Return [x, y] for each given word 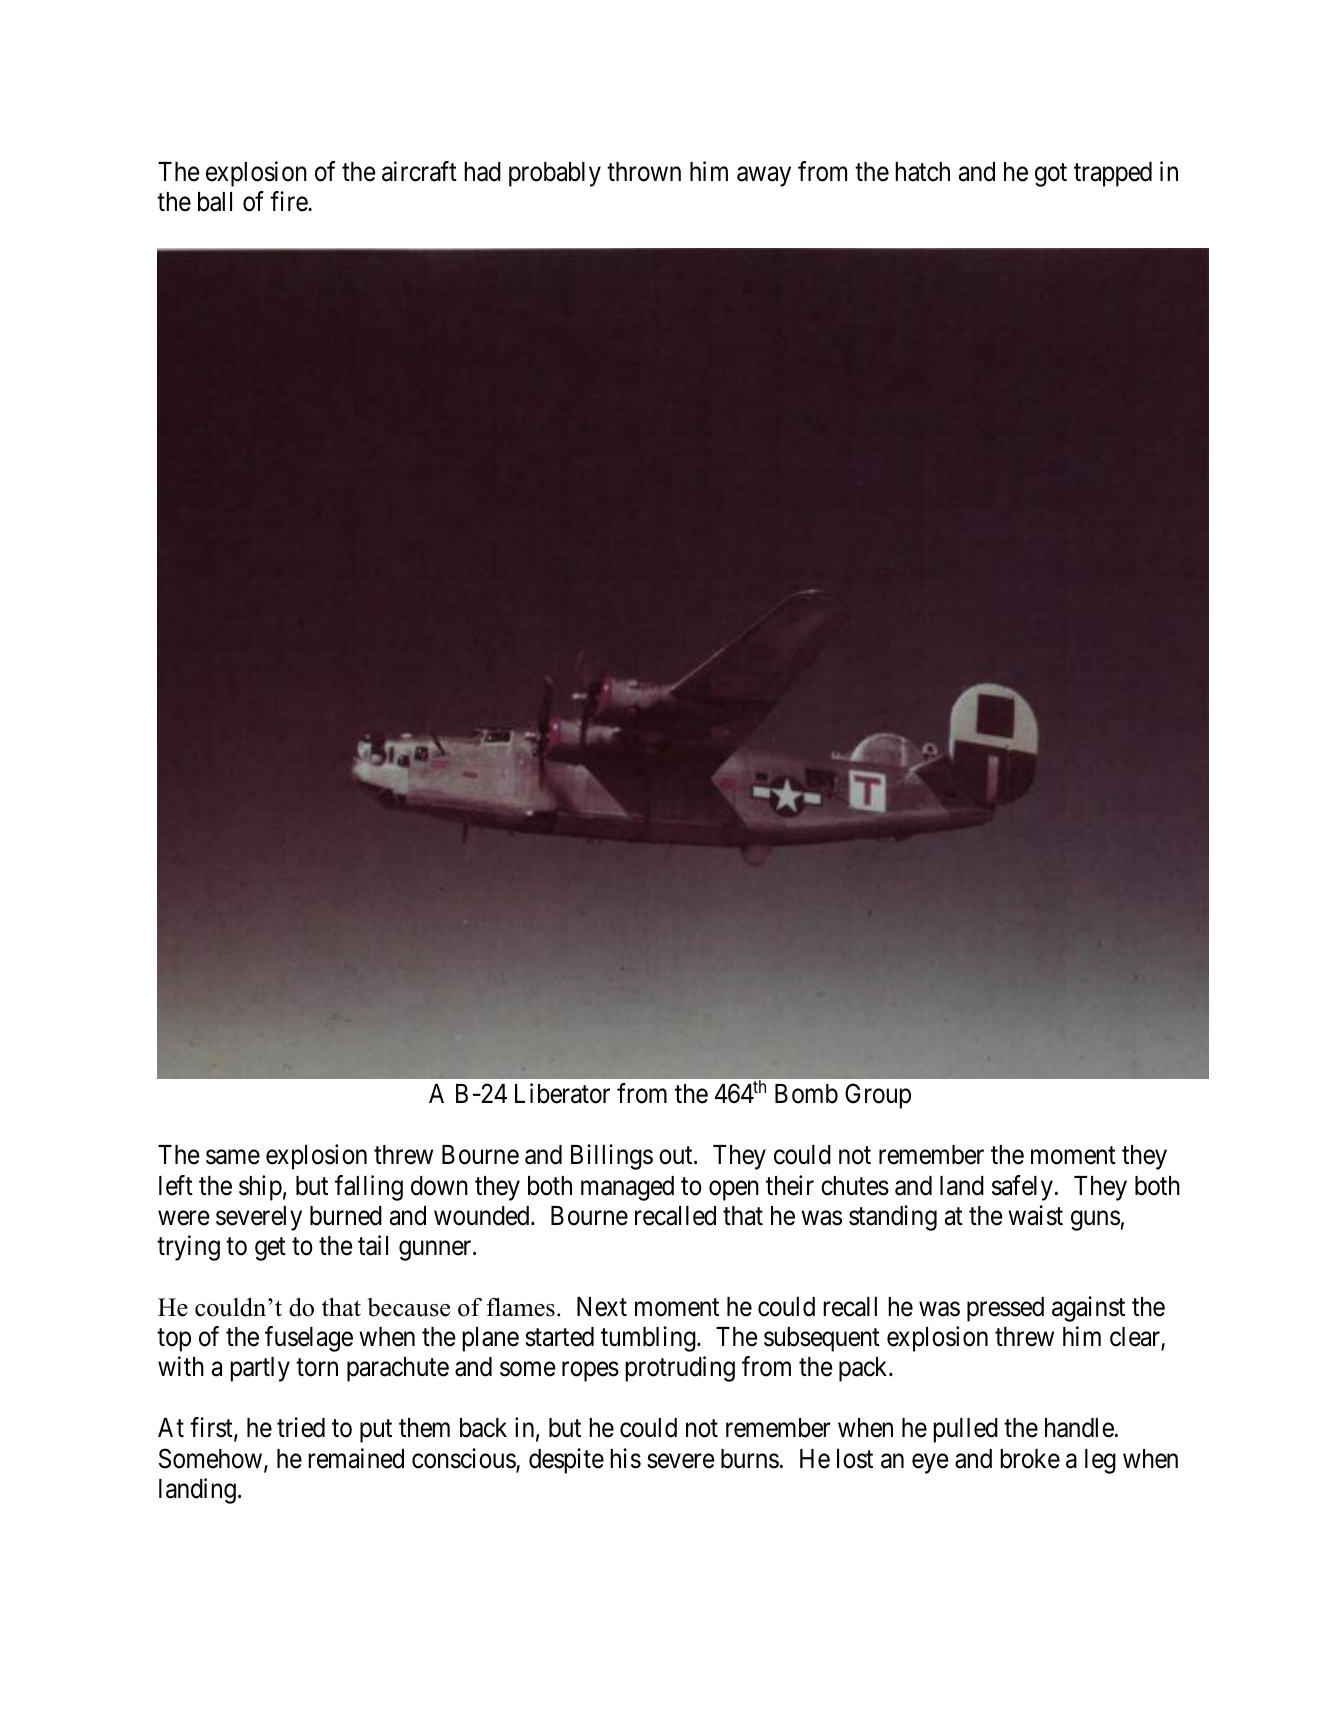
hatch [922, 172]
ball [215, 202]
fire [289, 201]
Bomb [806, 1094]
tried [301, 1427]
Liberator [562, 1094]
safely [1022, 1188]
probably [555, 174]
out [677, 1156]
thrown [644, 172]
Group [878, 1096]
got [1051, 175]
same [233, 1157]
